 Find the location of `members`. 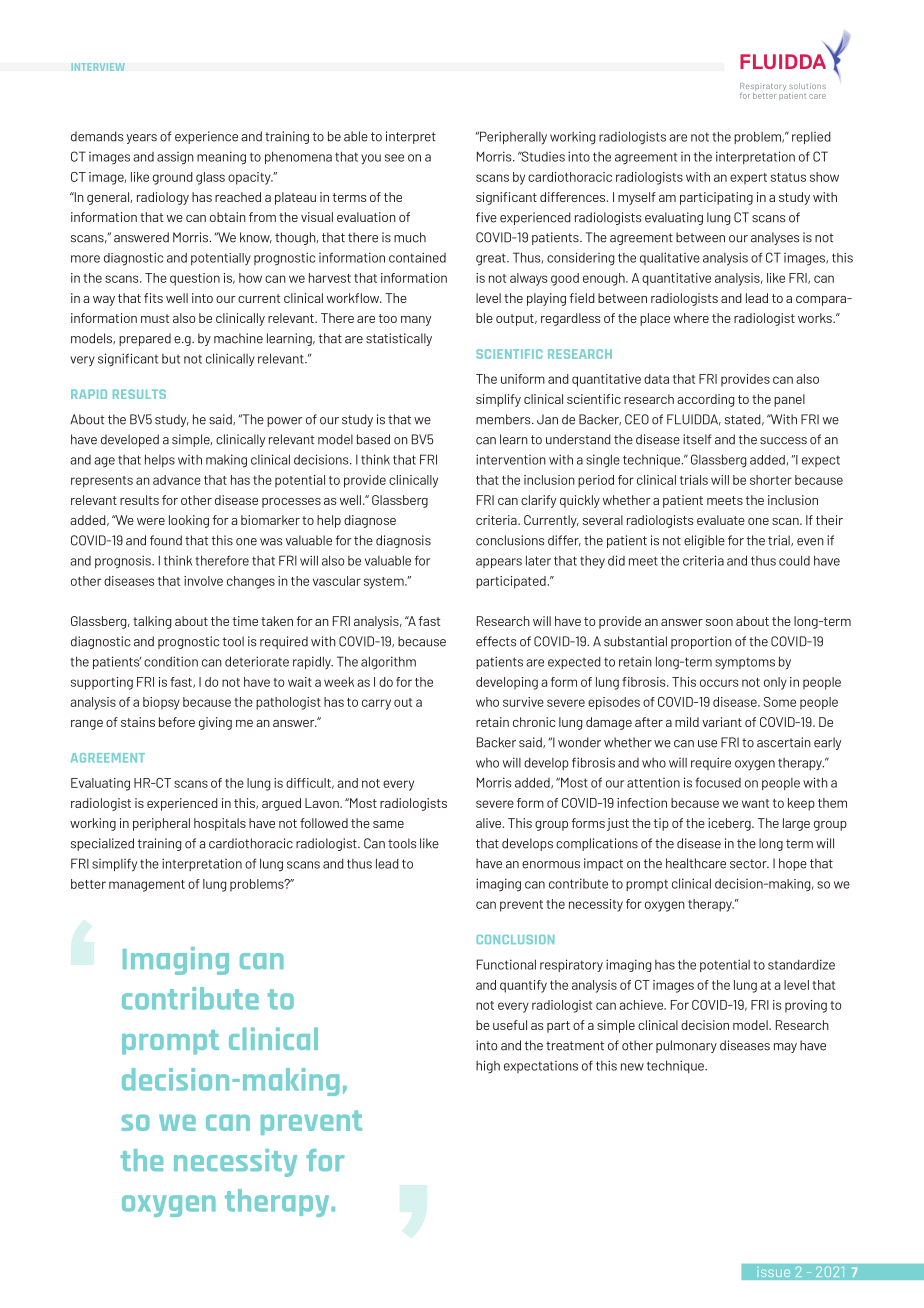

members is located at coordinates (504, 419).
